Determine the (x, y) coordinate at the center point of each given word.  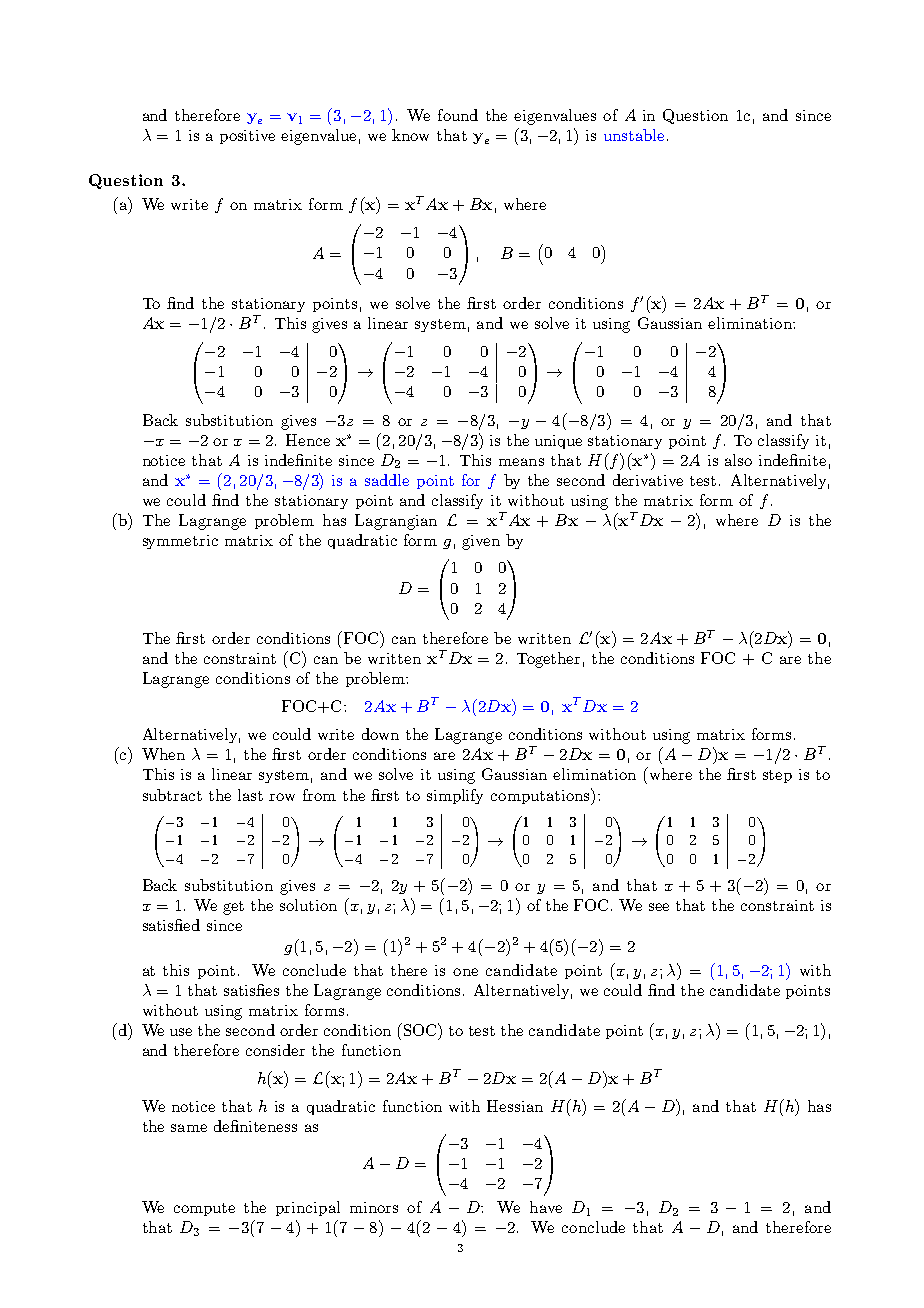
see (659, 907)
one (465, 972)
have (546, 1207)
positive (247, 137)
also (738, 460)
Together (548, 660)
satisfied (171, 925)
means (521, 462)
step (777, 776)
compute (204, 1209)
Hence (308, 440)
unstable (634, 135)
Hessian (515, 1106)
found (458, 115)
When (163, 754)
